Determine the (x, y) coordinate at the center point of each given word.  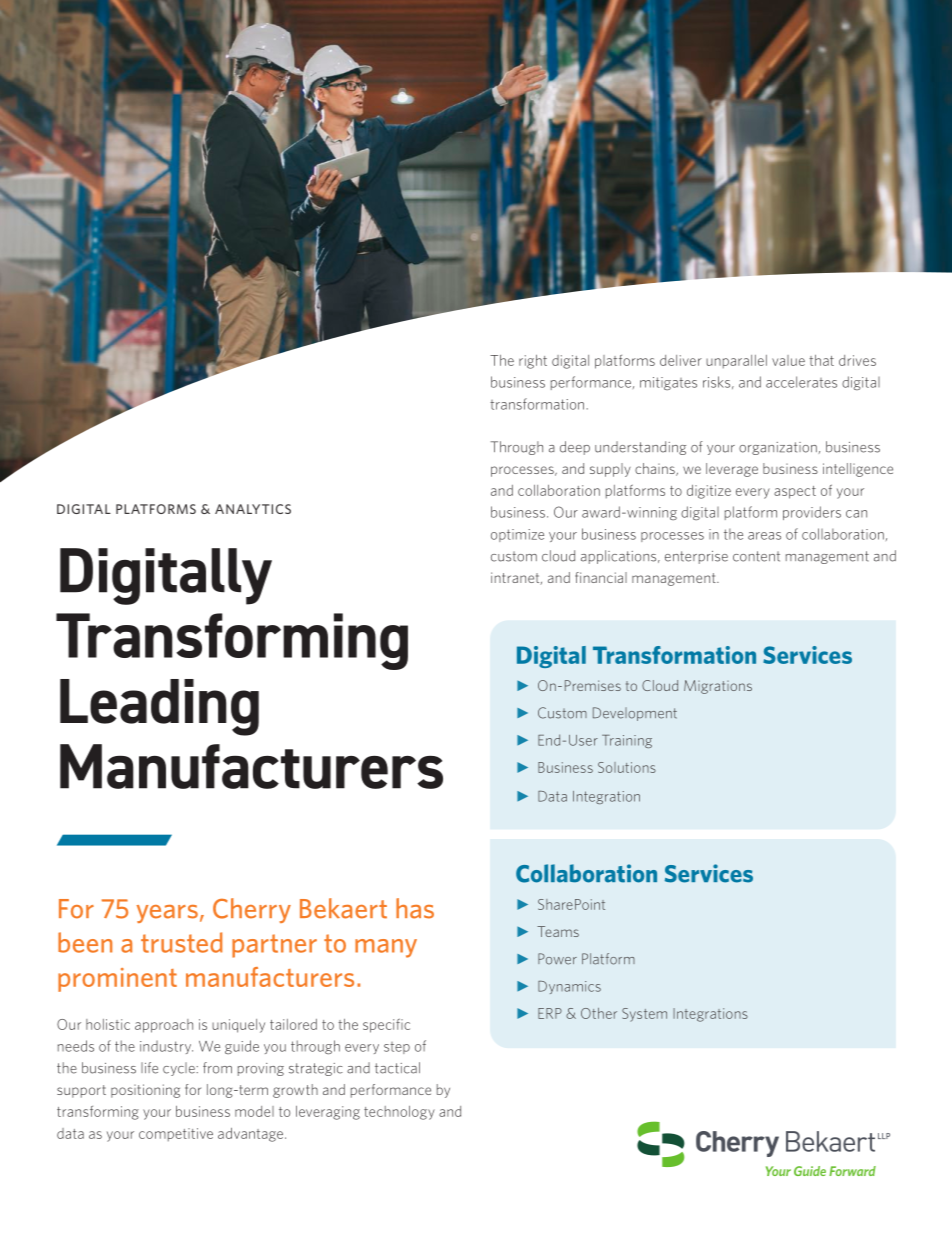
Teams (558, 931)
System (644, 1015)
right (533, 362)
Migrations (718, 687)
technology (399, 1113)
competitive (176, 1134)
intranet (516, 578)
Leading (159, 707)
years (167, 914)
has (415, 908)
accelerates (801, 382)
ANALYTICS (253, 509)
